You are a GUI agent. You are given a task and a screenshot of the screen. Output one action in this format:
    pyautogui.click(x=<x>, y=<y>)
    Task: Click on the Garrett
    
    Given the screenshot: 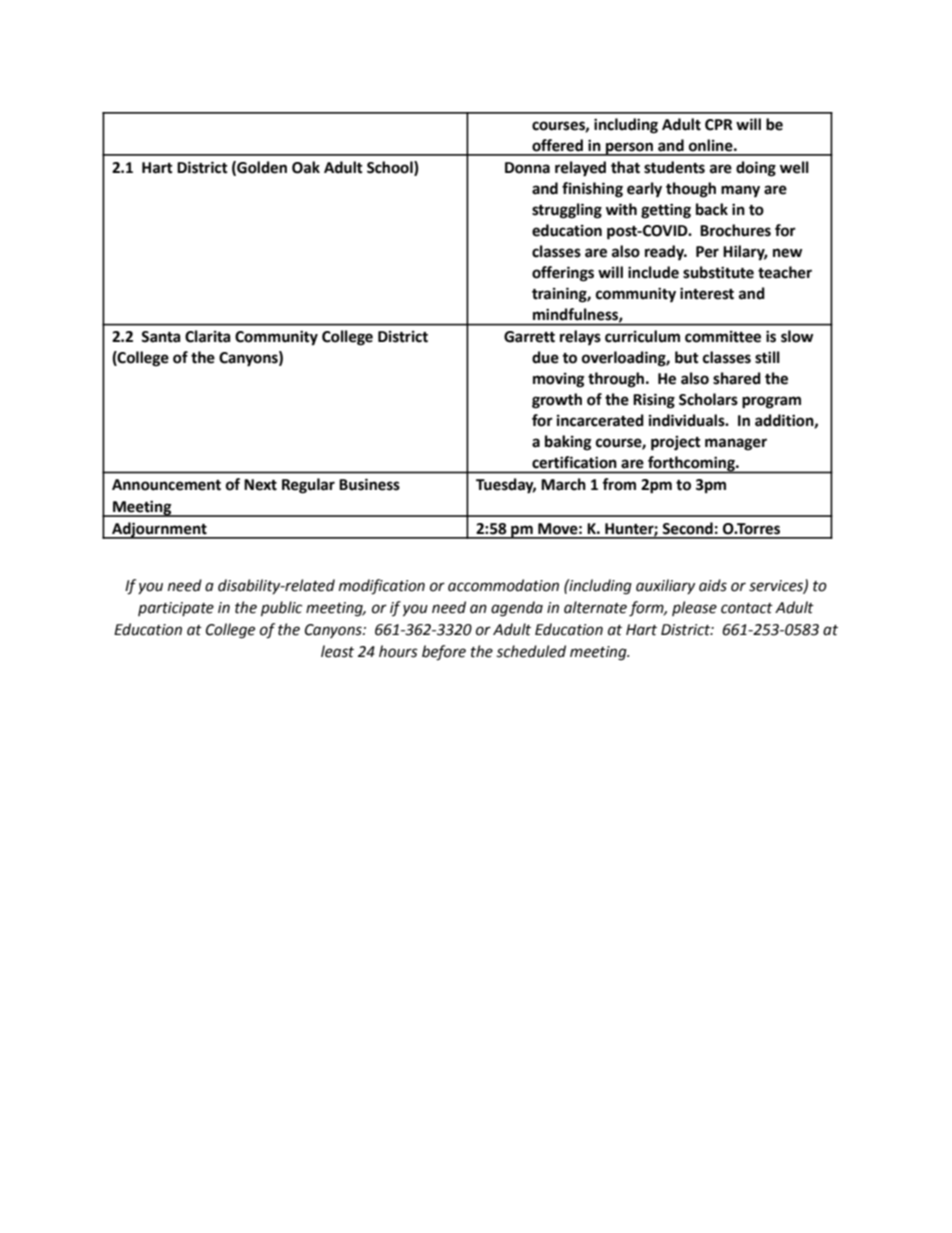 What is the action you would take?
    pyautogui.click(x=529, y=337)
